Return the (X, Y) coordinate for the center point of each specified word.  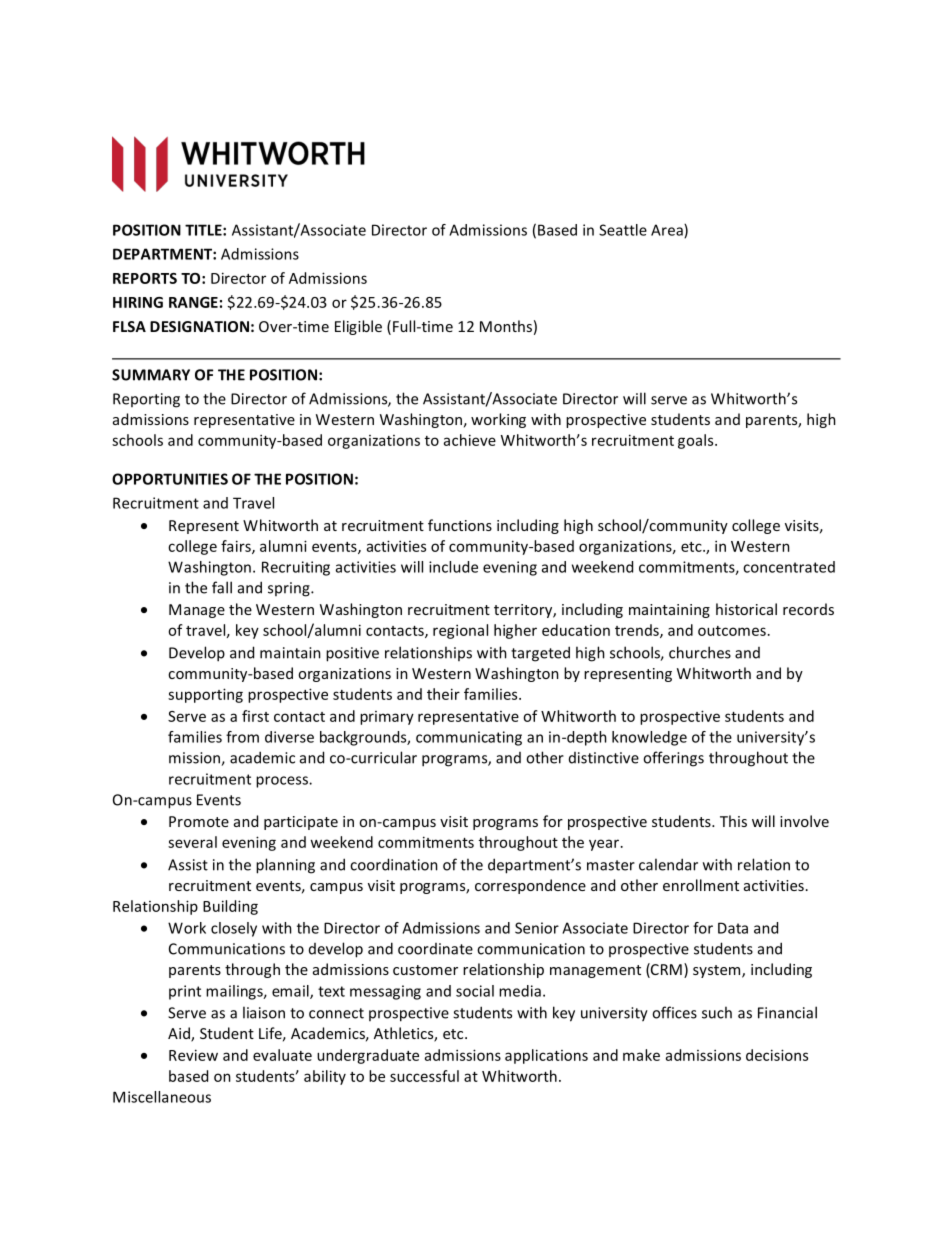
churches (700, 652)
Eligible (358, 327)
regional (460, 631)
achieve (470, 440)
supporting (205, 695)
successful (424, 1076)
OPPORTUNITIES (170, 479)
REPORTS (145, 278)
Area (668, 231)
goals (697, 441)
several (192, 842)
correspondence (530, 886)
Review (193, 1055)
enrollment (701, 885)
